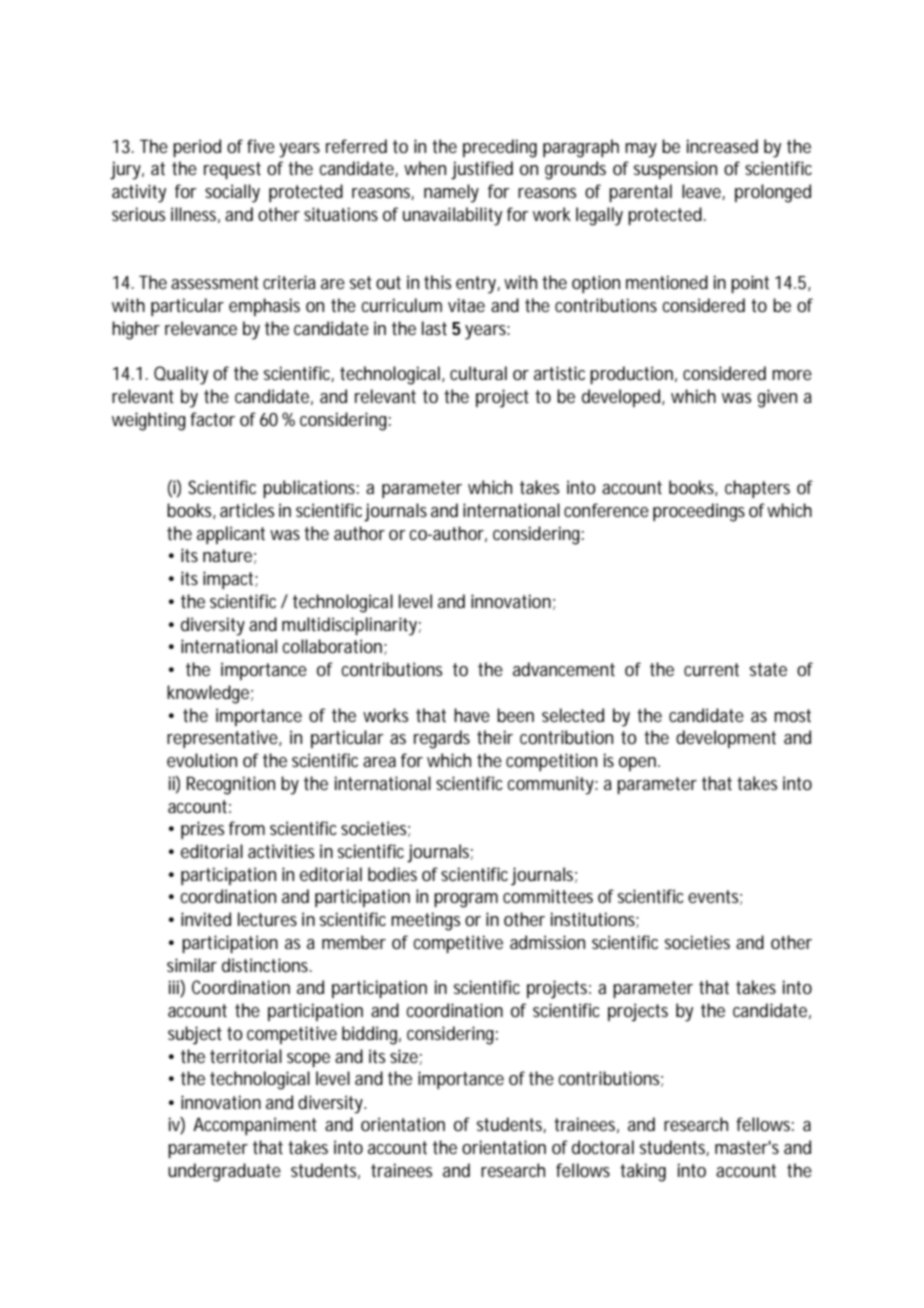 The height and width of the document is (1308, 924). I want to click on leave, so click(701, 191).
